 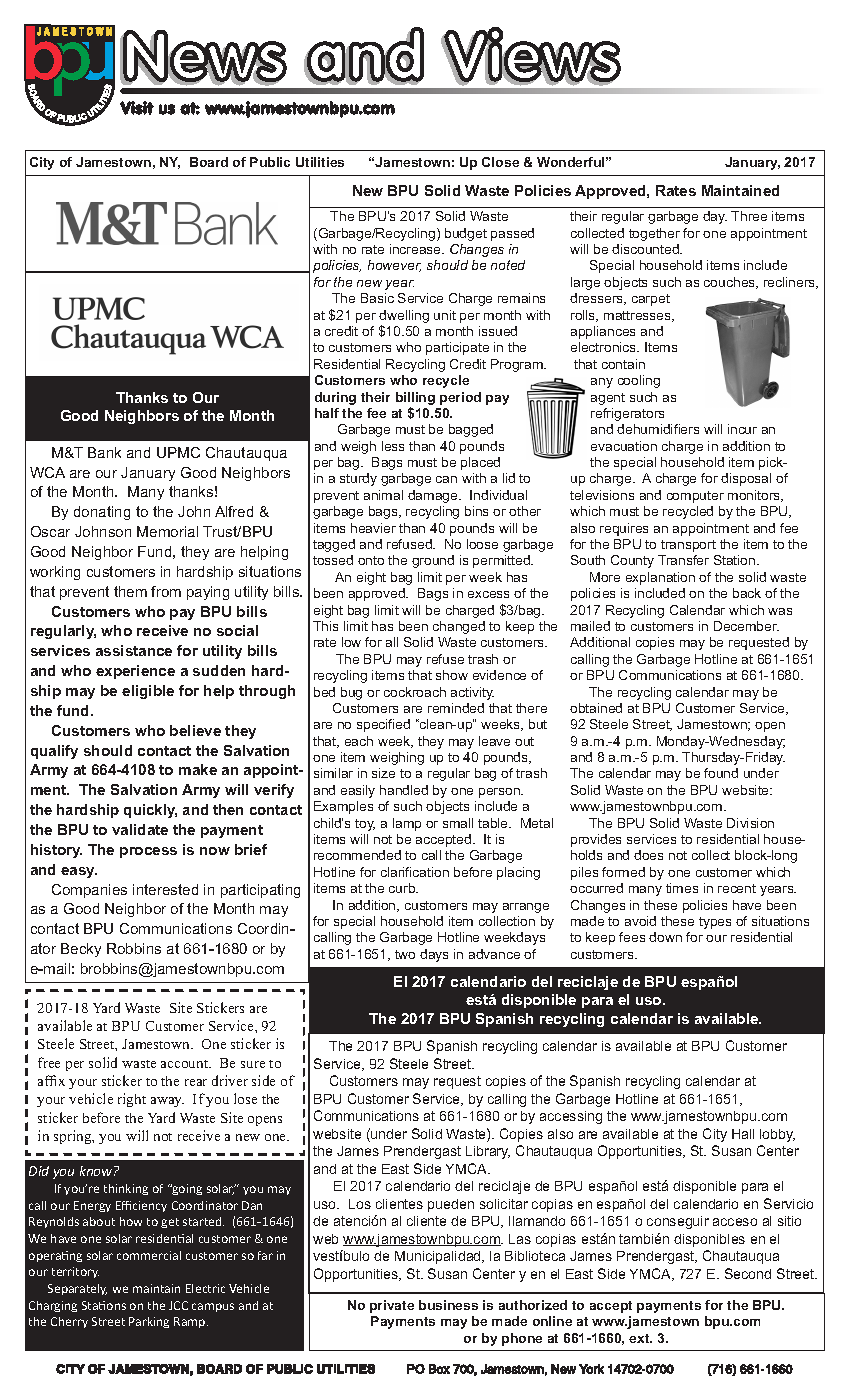 I want to click on Parking, so click(x=149, y=1322).
